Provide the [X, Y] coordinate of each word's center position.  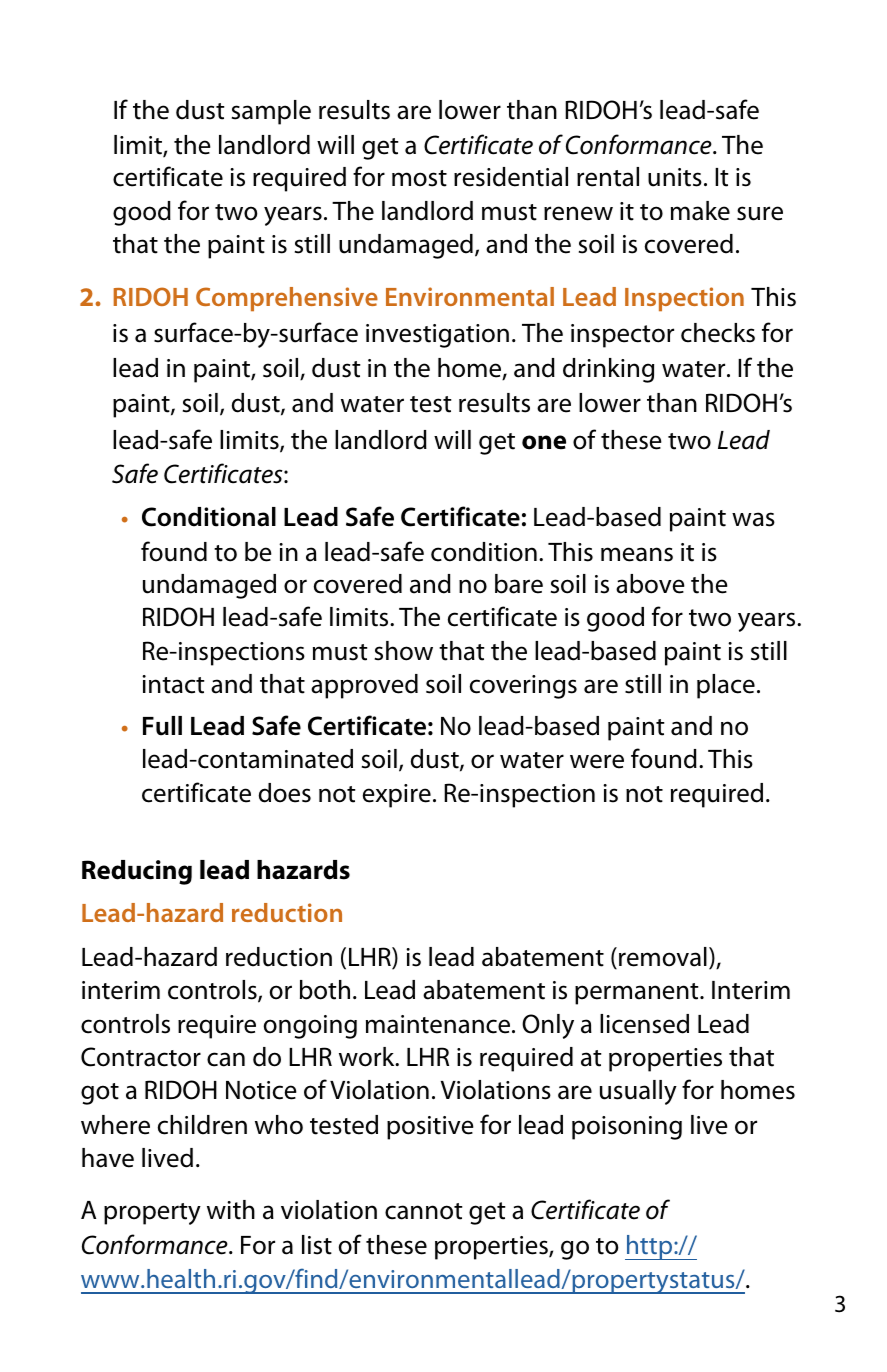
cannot [424, 1211]
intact [173, 684]
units [675, 177]
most [419, 178]
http [650, 1247]
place [726, 686]
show [404, 651]
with [231, 1210]
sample [271, 112]
